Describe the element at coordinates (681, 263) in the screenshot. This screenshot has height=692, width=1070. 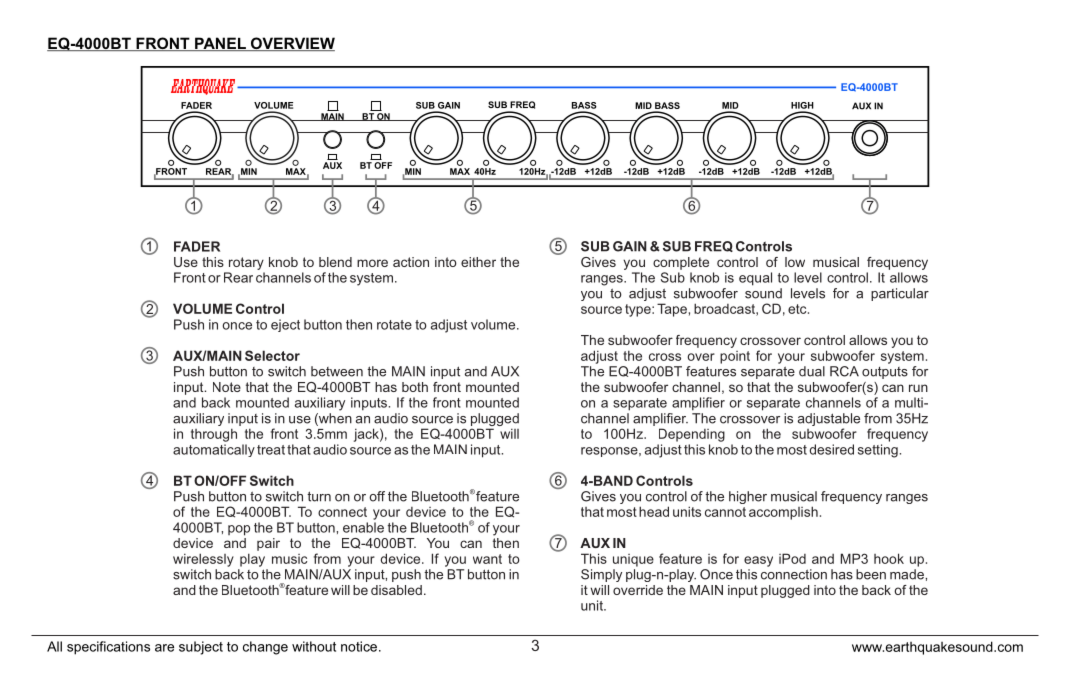
I see `complete` at that location.
